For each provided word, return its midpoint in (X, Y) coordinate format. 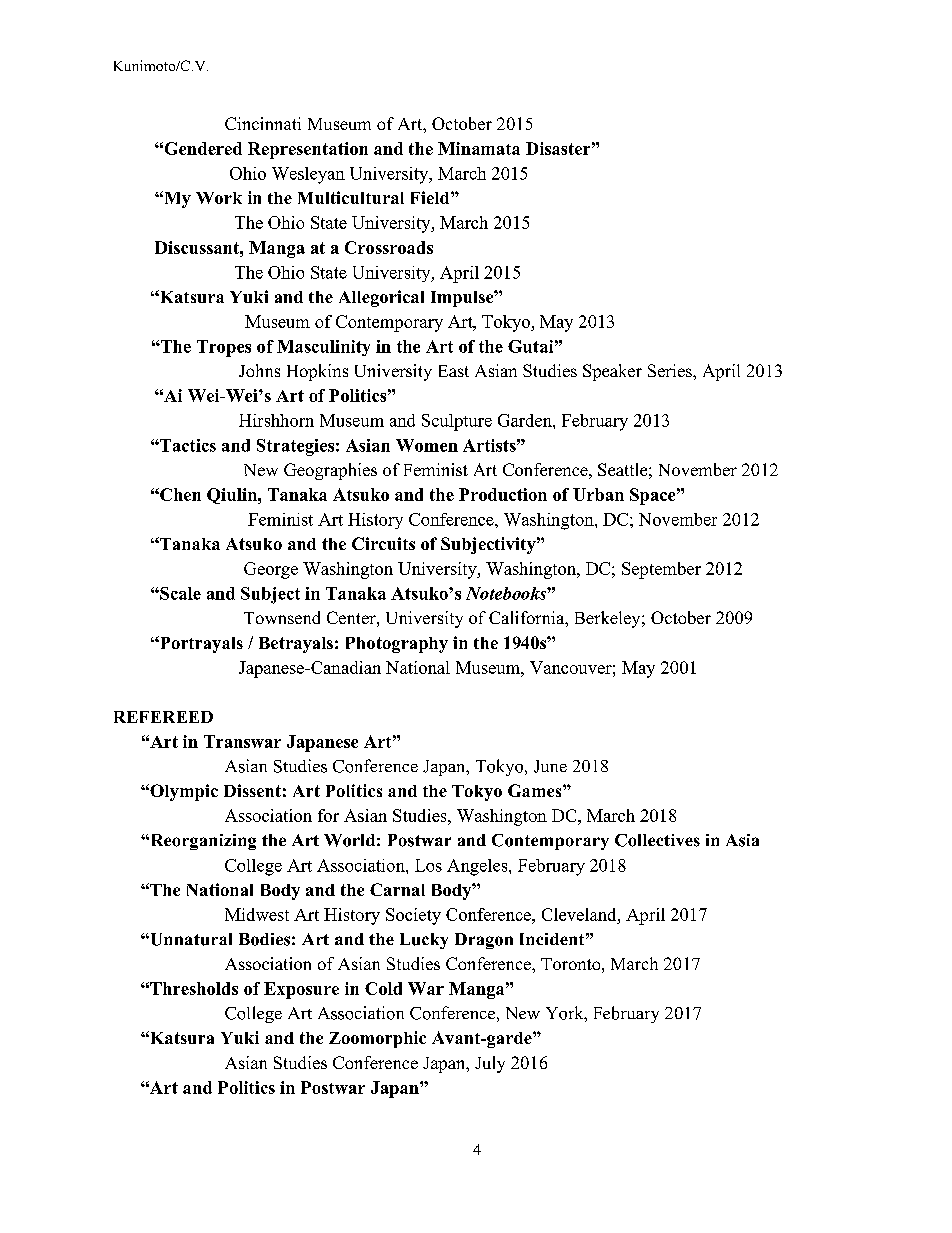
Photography (397, 645)
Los (428, 865)
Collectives (657, 840)
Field (431, 197)
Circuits (383, 543)
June (550, 766)
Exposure (301, 990)
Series (671, 370)
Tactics (187, 445)
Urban (598, 494)
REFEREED (163, 717)
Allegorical (381, 298)
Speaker (612, 372)
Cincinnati (263, 123)
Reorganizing (202, 842)
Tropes (224, 348)
